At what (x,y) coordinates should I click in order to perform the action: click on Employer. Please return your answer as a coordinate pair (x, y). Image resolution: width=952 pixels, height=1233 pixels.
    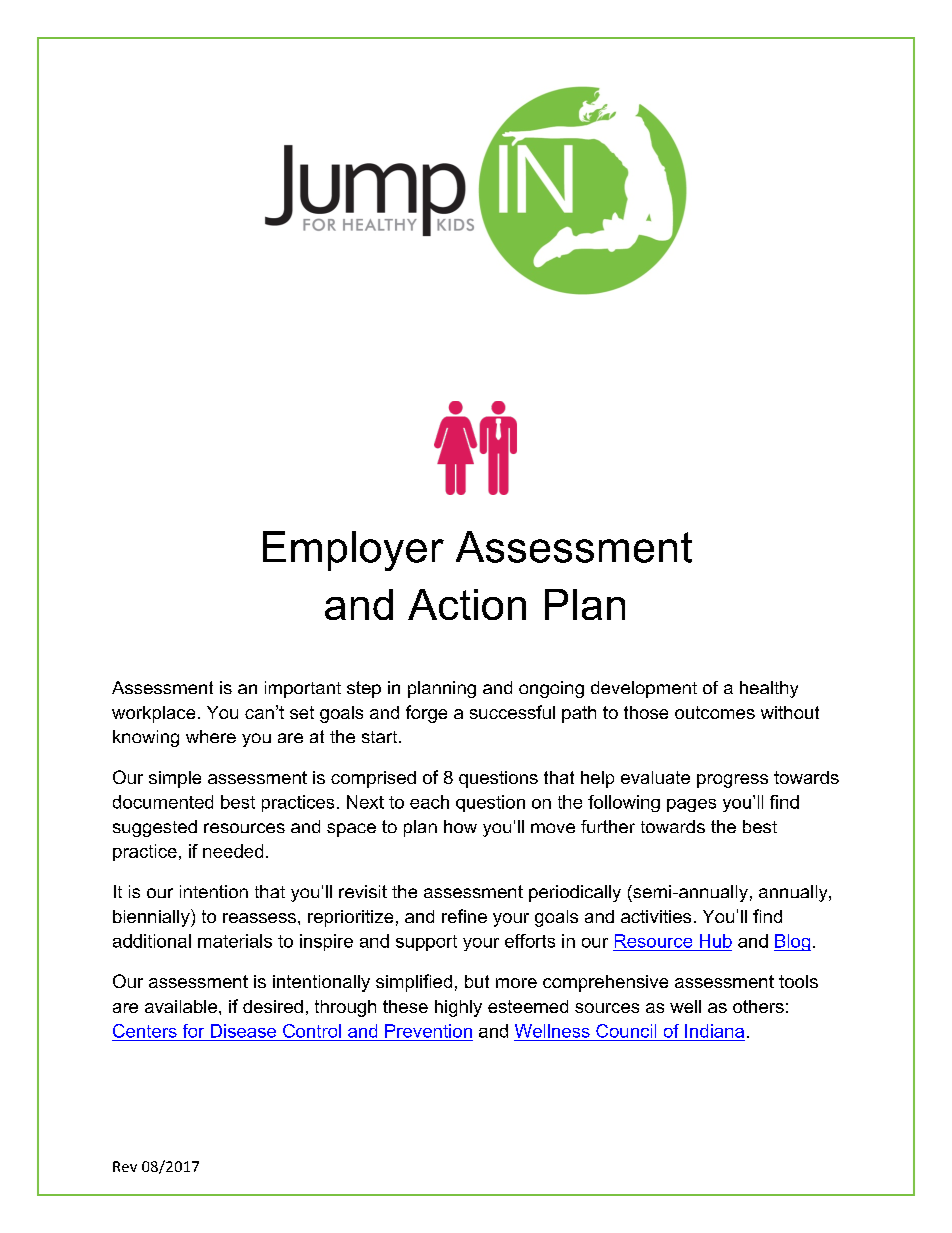
    Looking at the image, I should click on (353, 551).
